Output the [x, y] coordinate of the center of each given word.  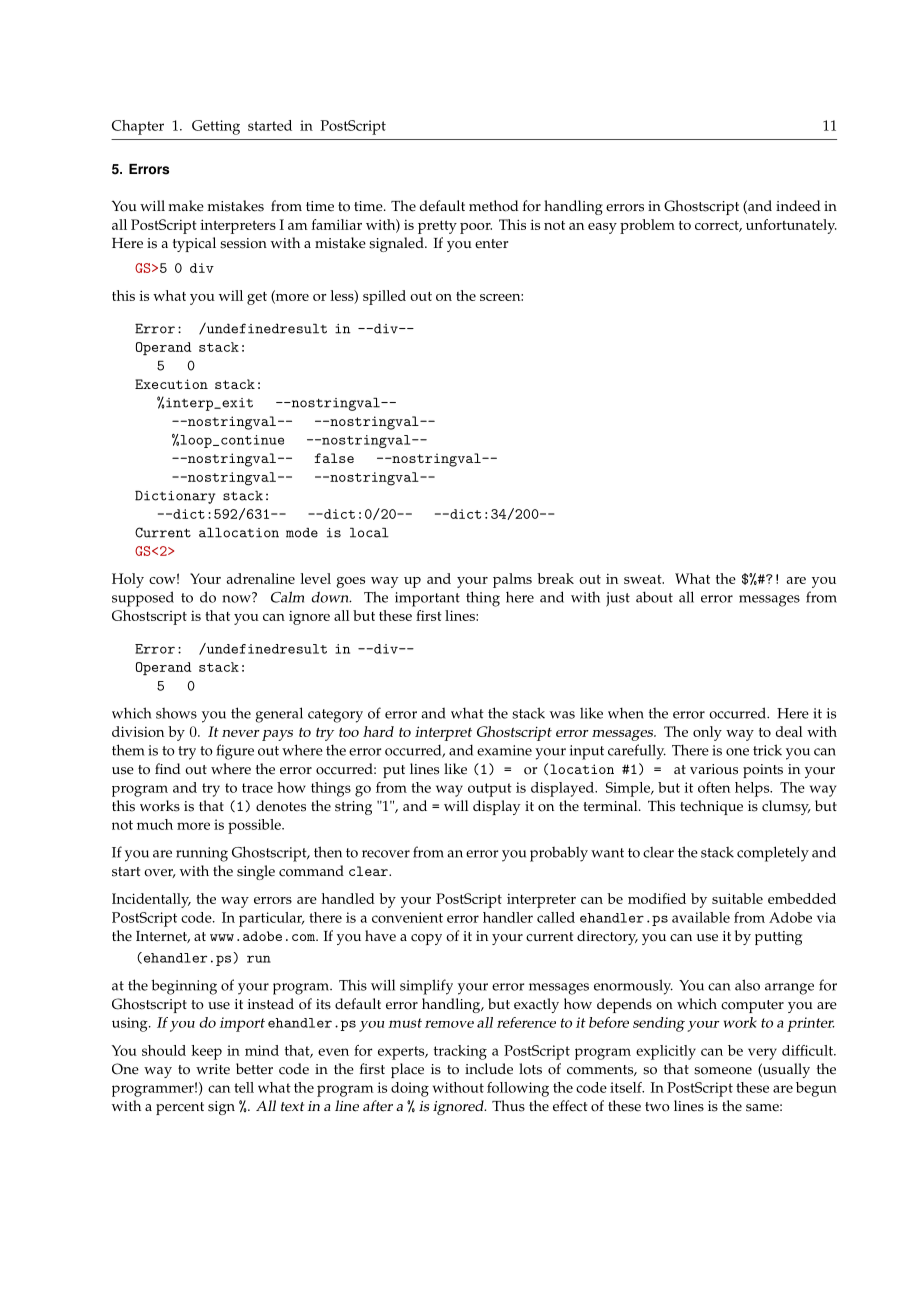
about [654, 597]
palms [512, 580]
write [213, 1069]
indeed [798, 206]
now [237, 598]
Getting [216, 127]
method [494, 206]
